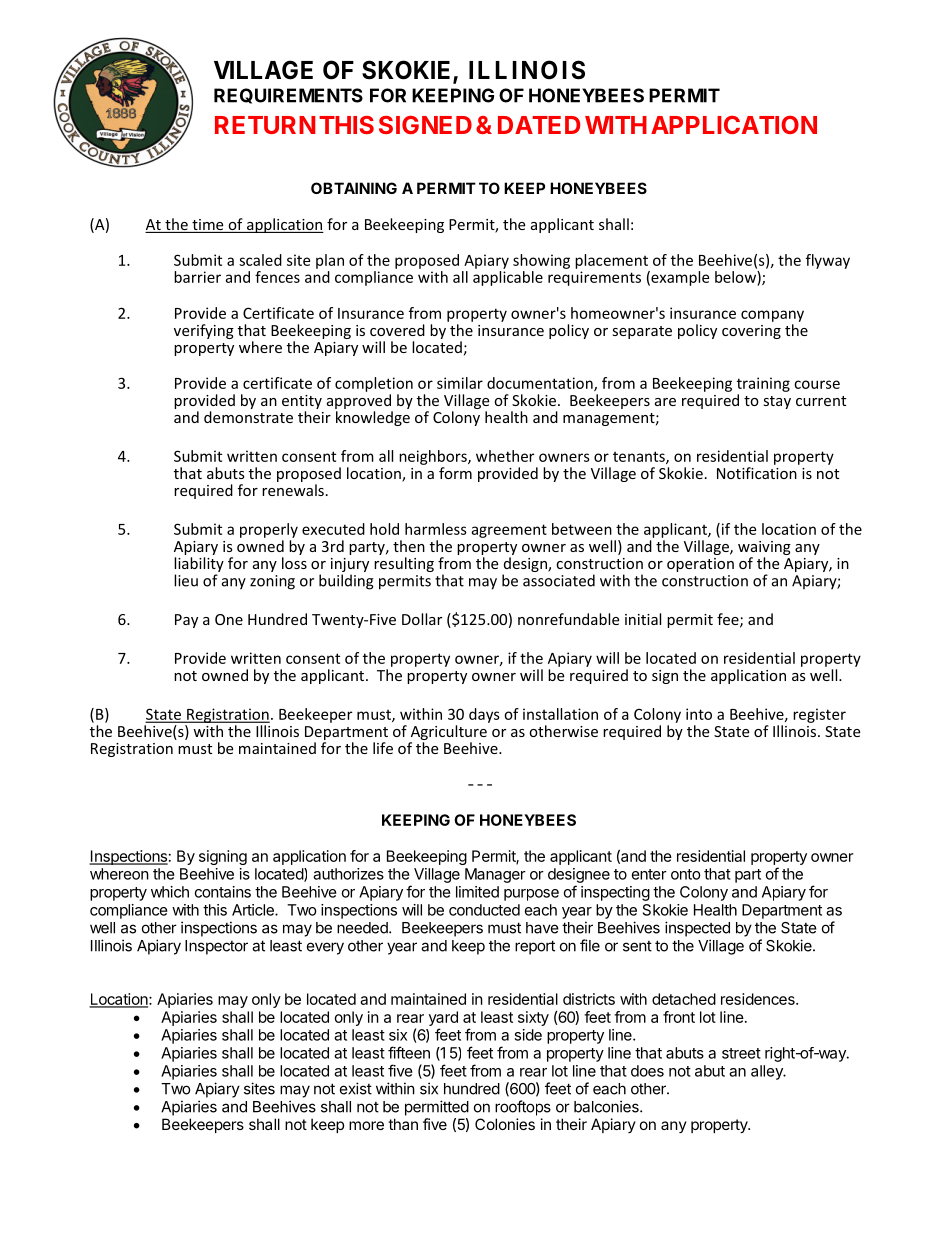  Describe the element at coordinates (828, 261) in the screenshot. I see `flyway` at that location.
